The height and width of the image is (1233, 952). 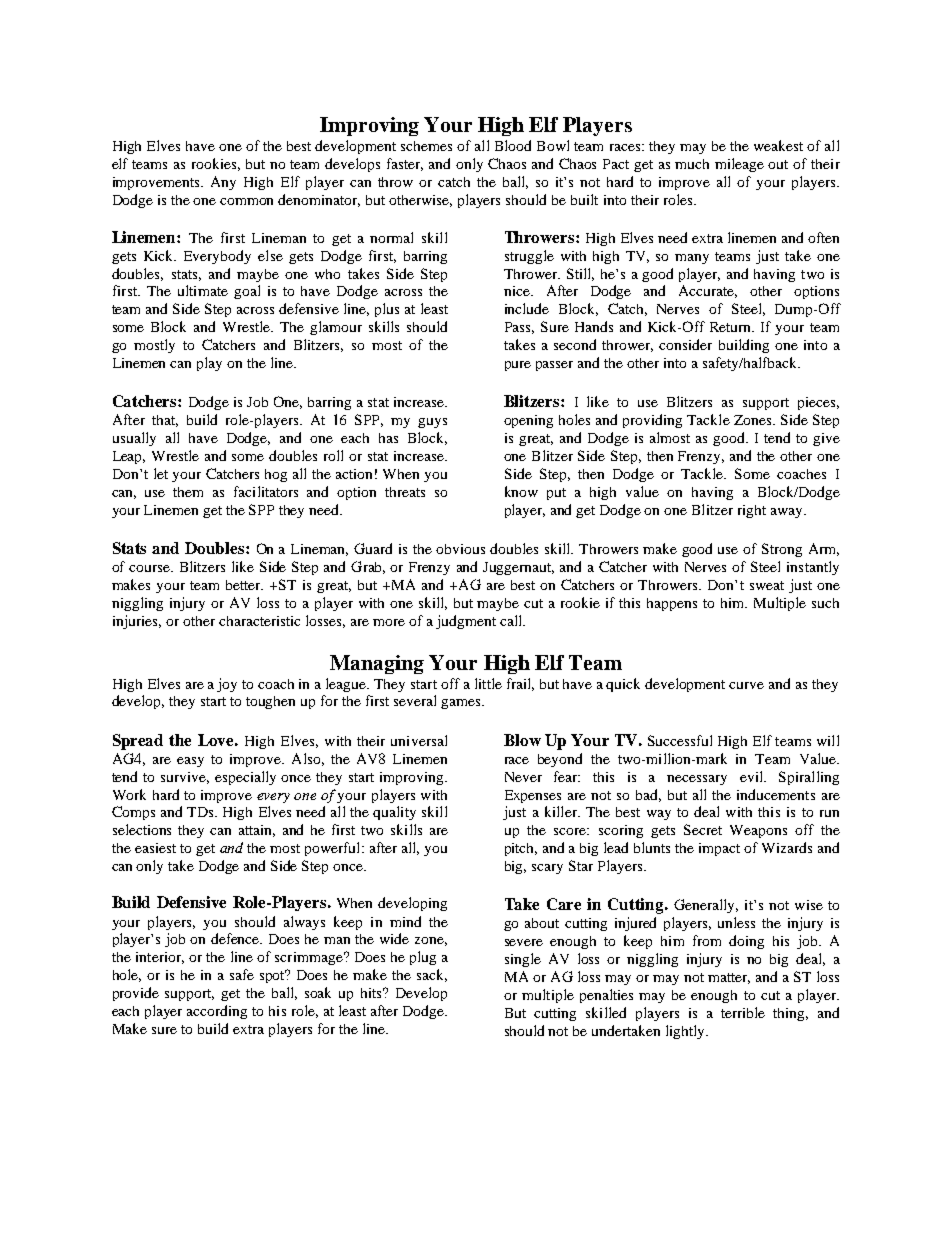 I want to click on mileage, so click(x=739, y=165).
